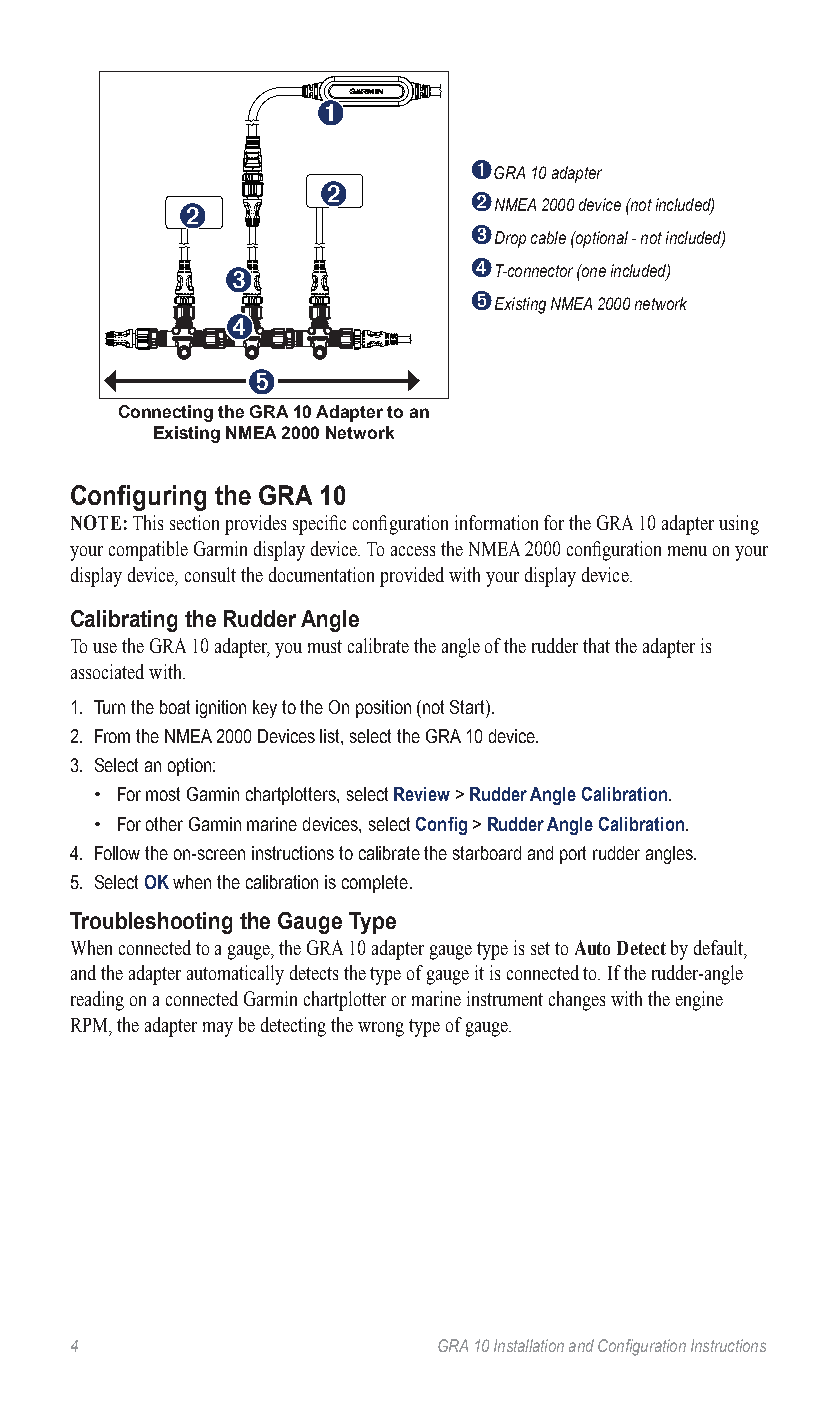 This image has height=1402, width=840. I want to click on Drop, so click(510, 239).
